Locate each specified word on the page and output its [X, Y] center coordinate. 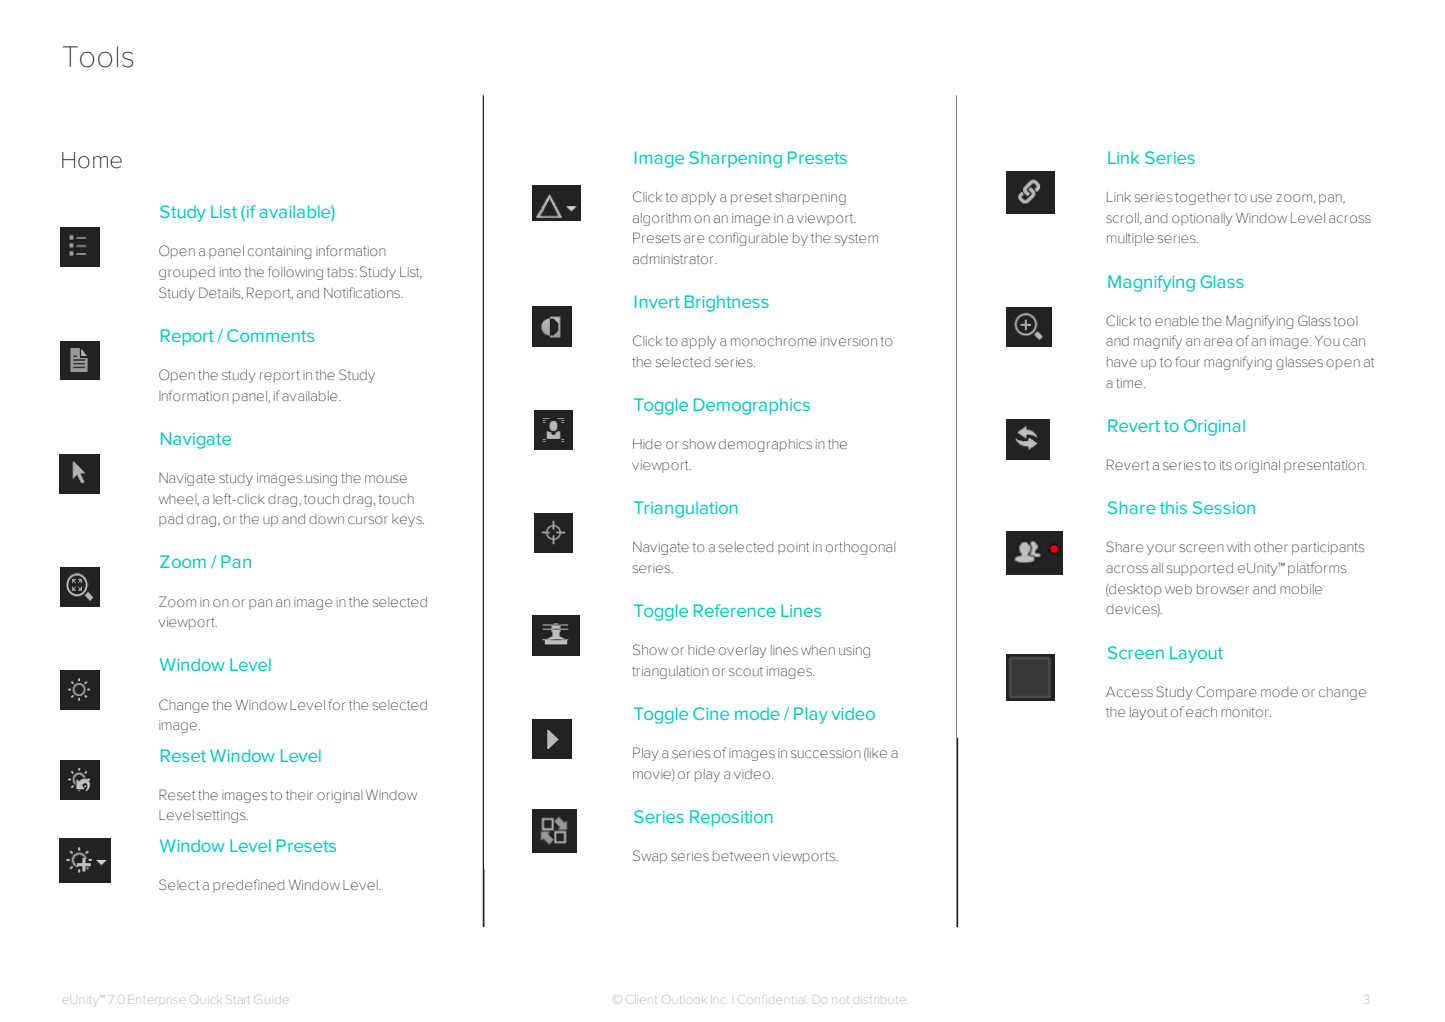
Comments [270, 335]
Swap [650, 857]
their [299, 795]
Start [238, 998]
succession [826, 753]
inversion [849, 341]
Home [92, 160]
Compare [1226, 693]
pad [171, 520]
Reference [735, 610]
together [1203, 198]
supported [1199, 569]
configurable [748, 239]
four [1187, 361]
